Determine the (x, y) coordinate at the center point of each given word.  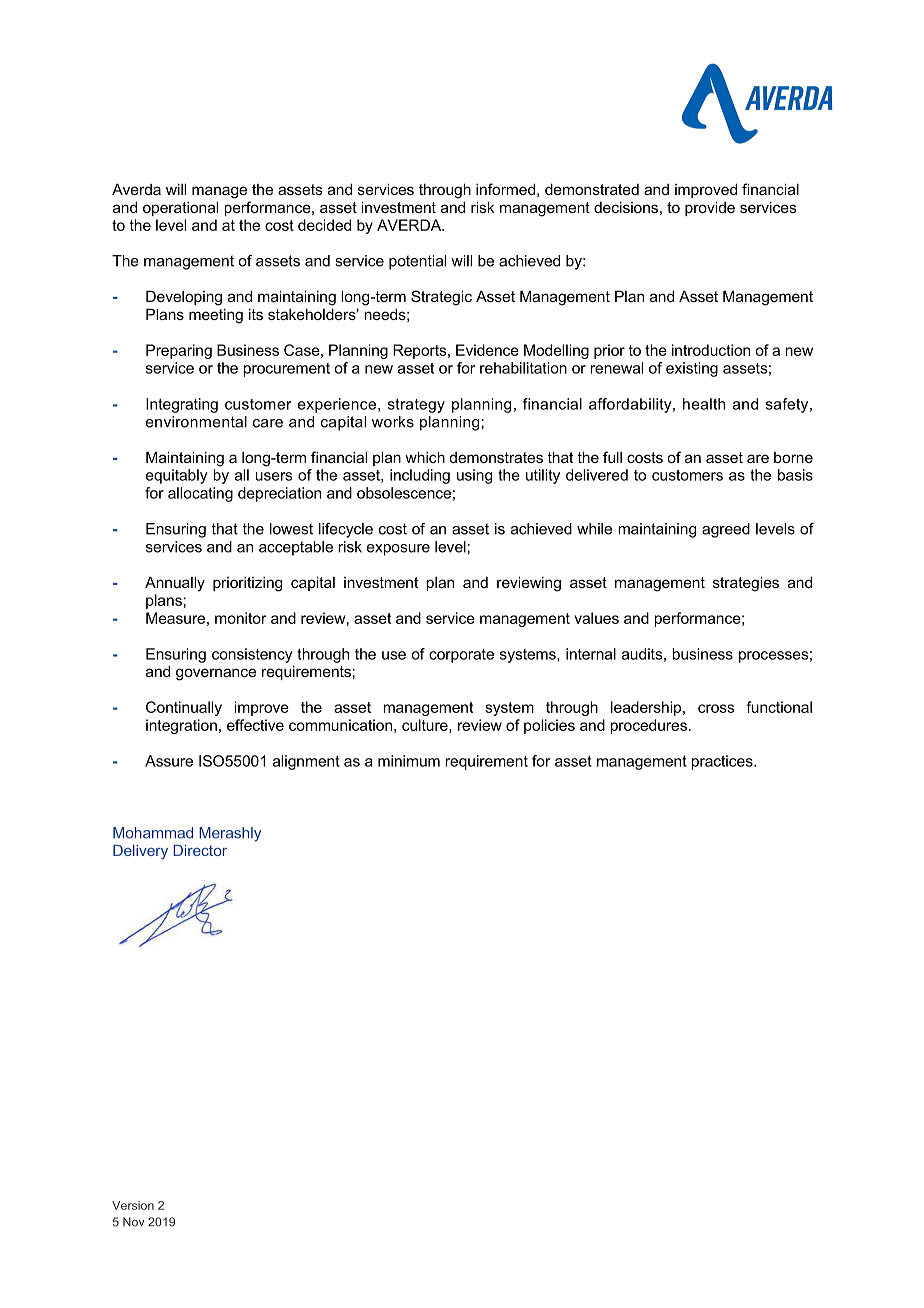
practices (723, 762)
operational (180, 208)
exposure (398, 550)
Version (133, 1205)
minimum (409, 761)
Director (200, 850)
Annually (175, 584)
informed (505, 189)
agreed (726, 530)
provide (710, 208)
